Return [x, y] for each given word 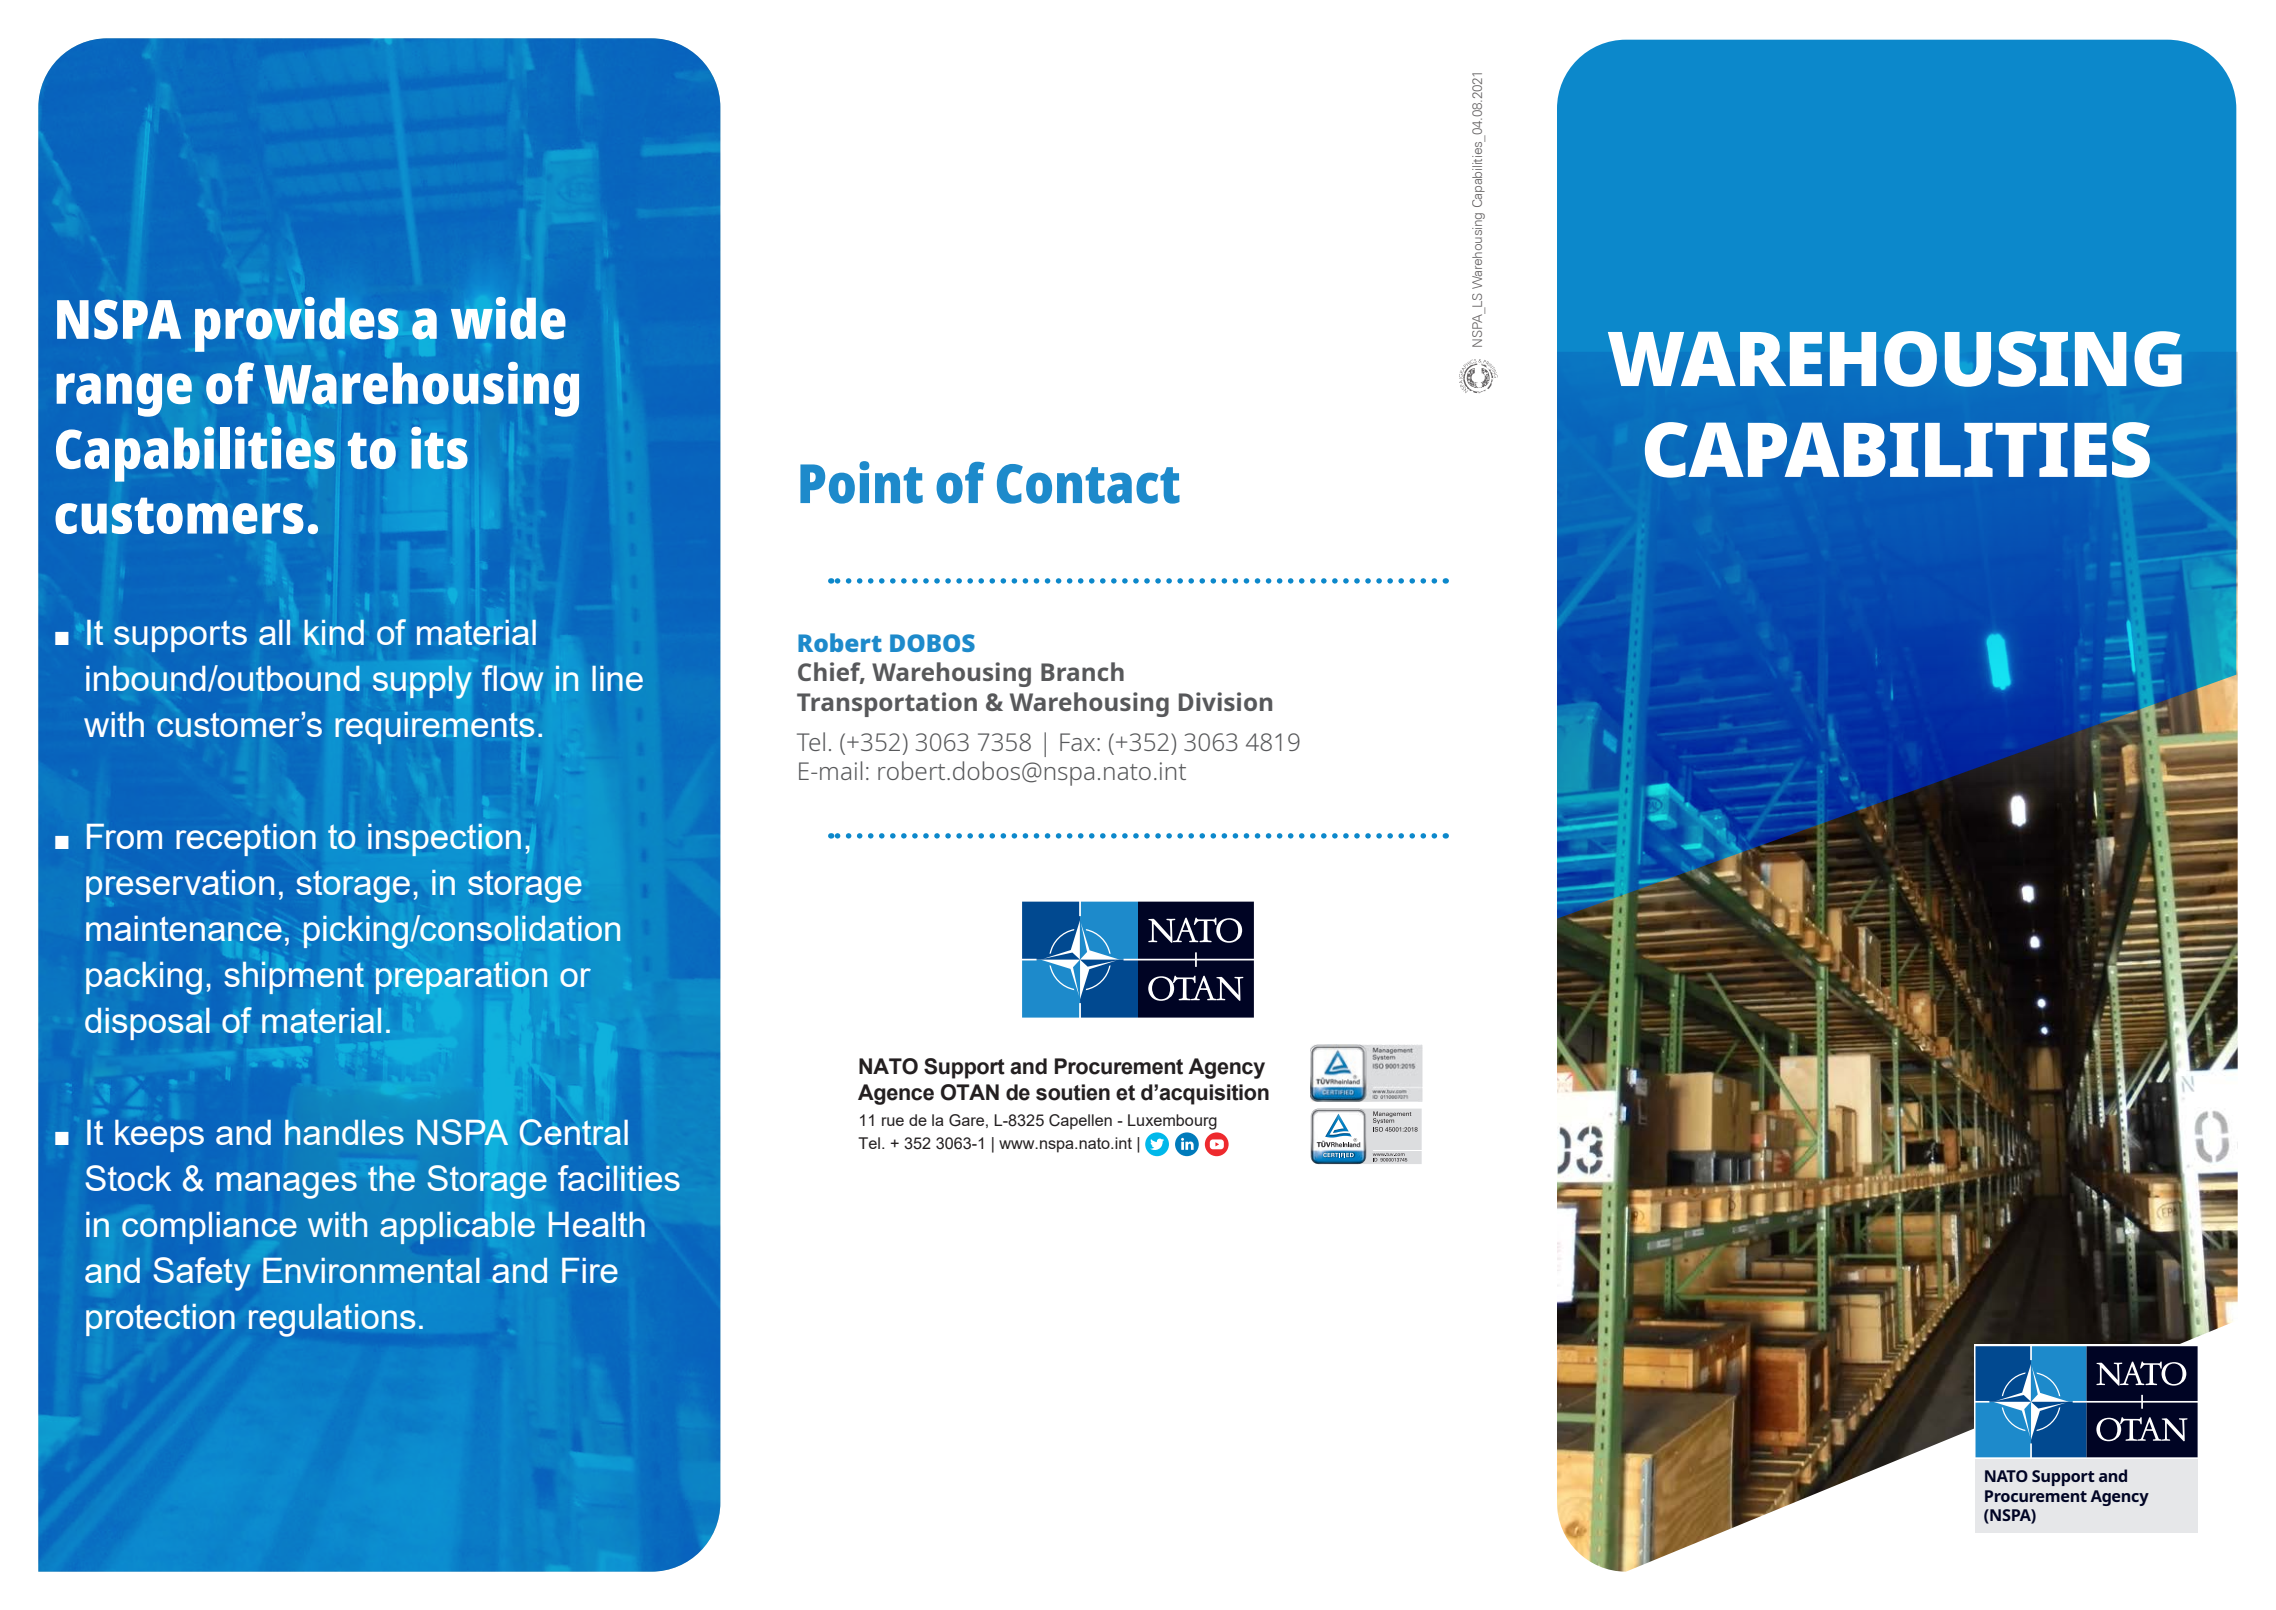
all [274, 632]
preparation [461, 978]
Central [574, 1132]
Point [861, 482]
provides [297, 324]
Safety [202, 1274]
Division [1225, 701]
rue [893, 1121]
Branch [1082, 671]
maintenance [184, 928]
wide [508, 318]
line [617, 678]
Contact [1088, 484]
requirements [434, 728]
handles [344, 1132]
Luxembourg [1172, 1122]
